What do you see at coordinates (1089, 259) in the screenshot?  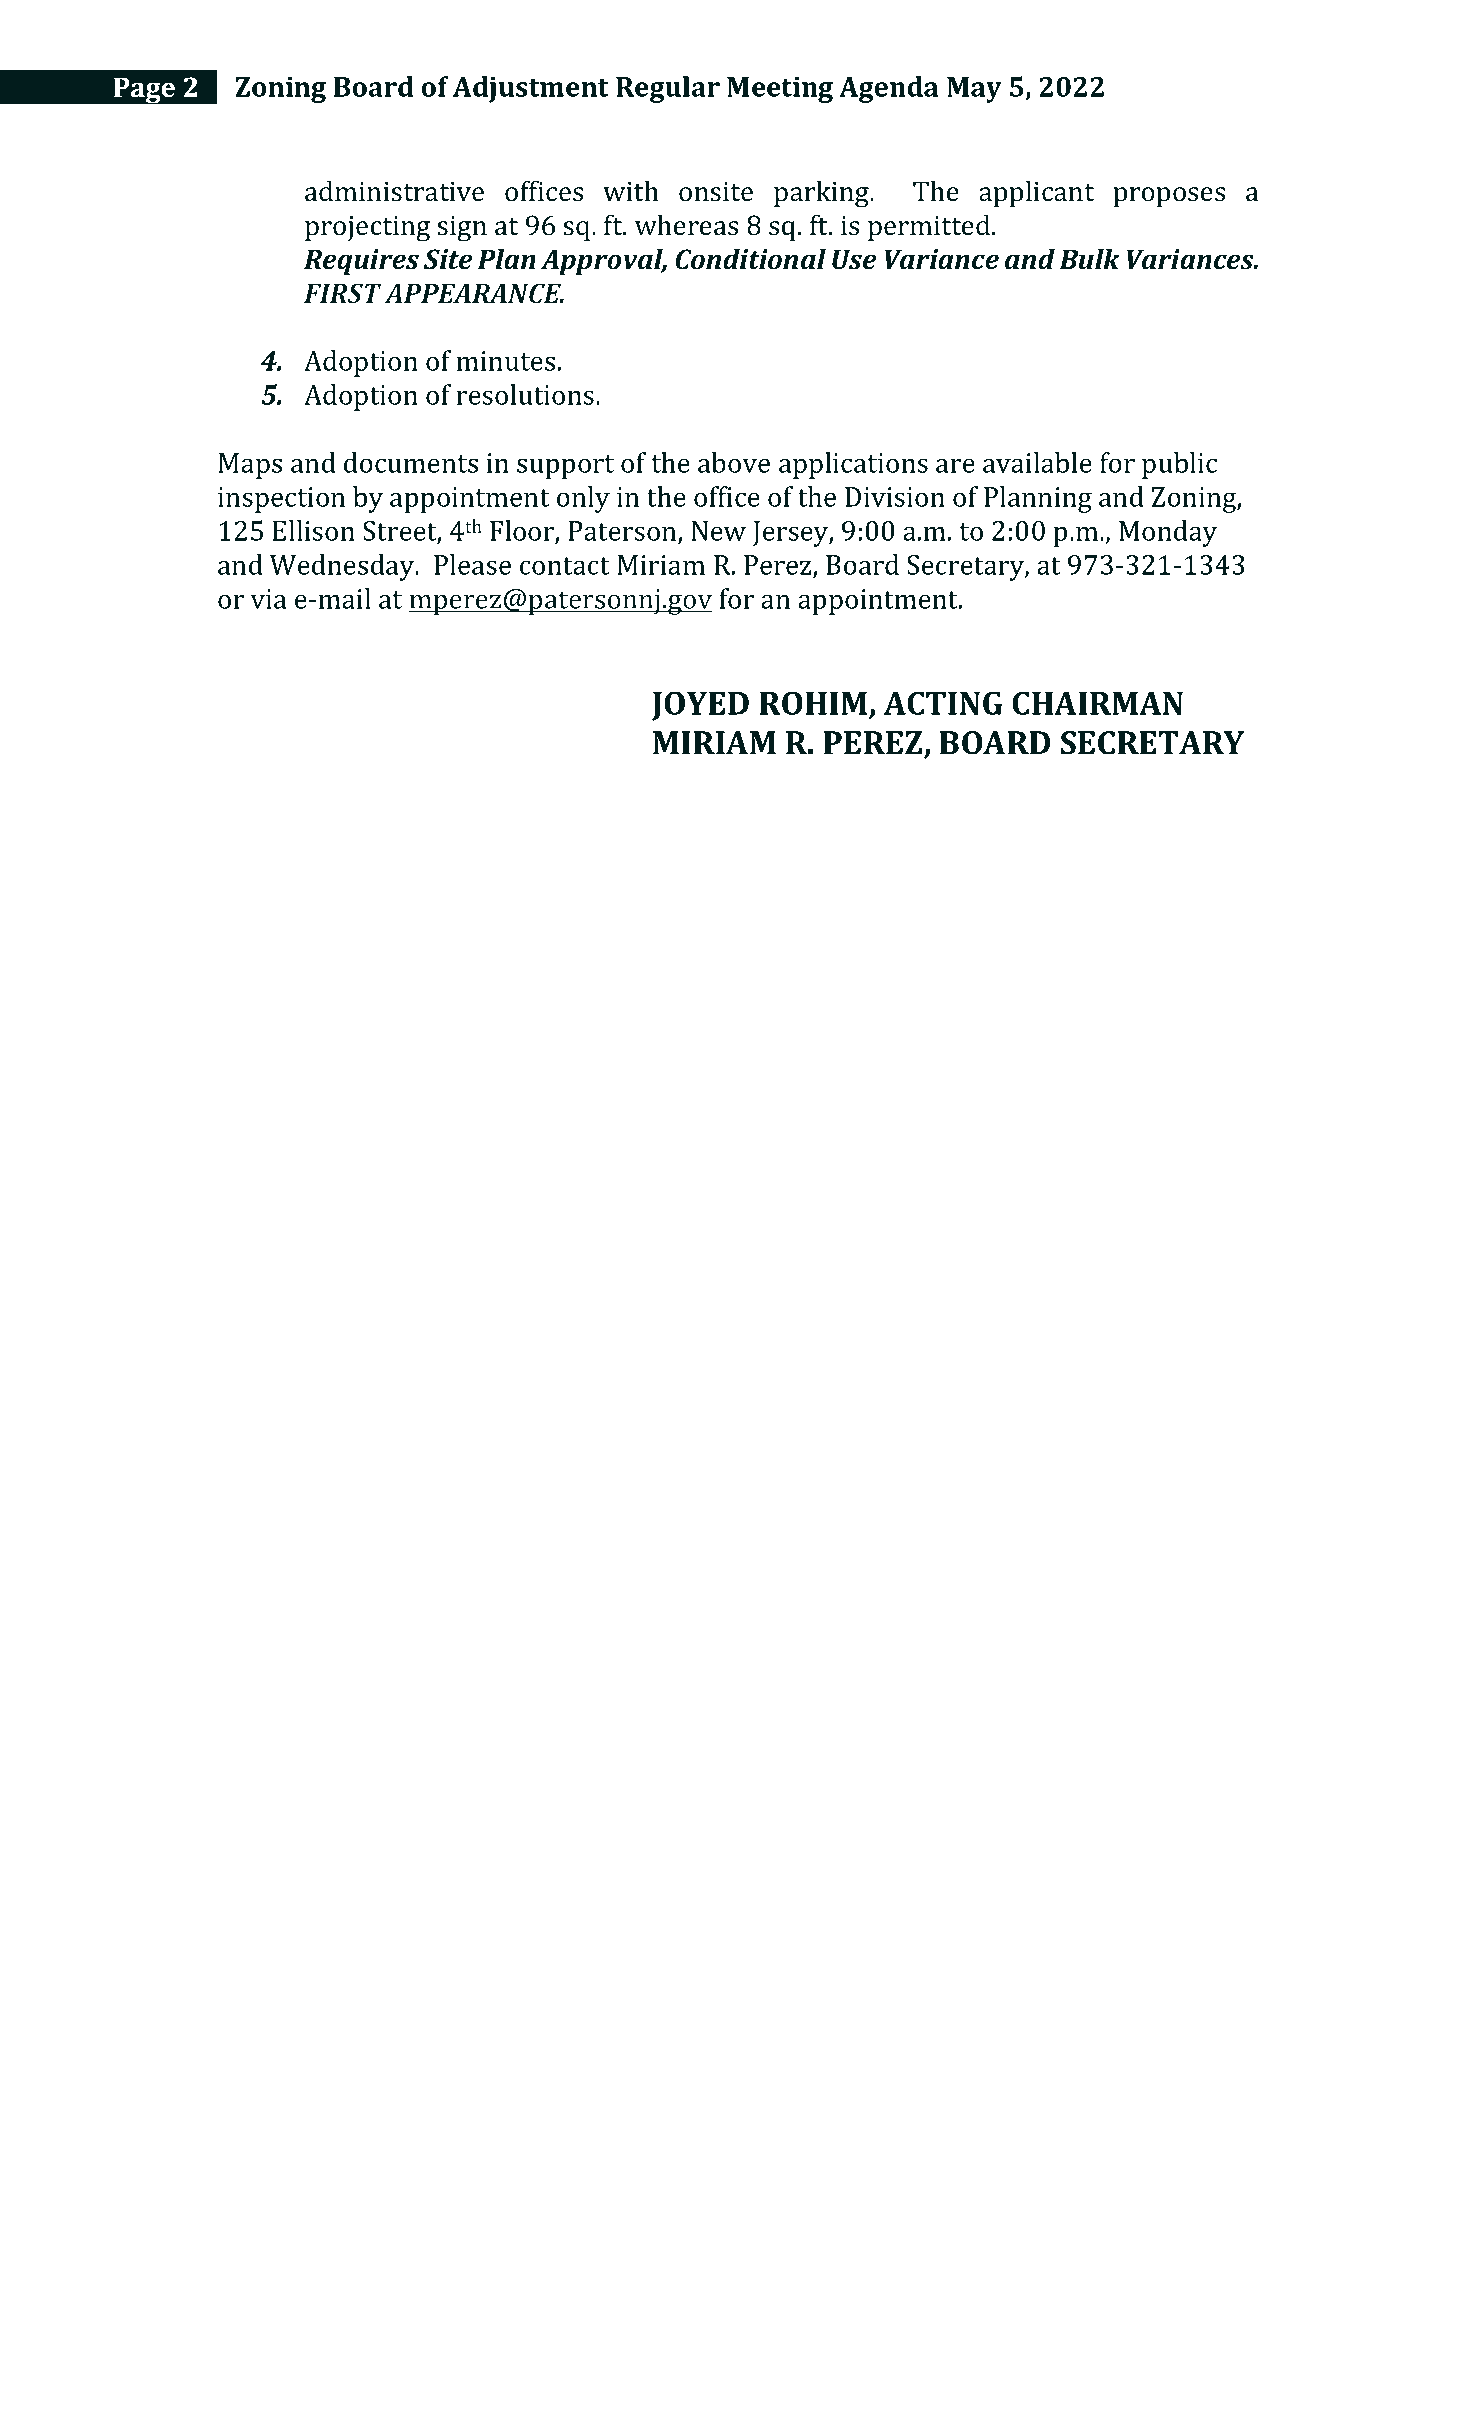 I see `Bulk` at bounding box center [1089, 259].
